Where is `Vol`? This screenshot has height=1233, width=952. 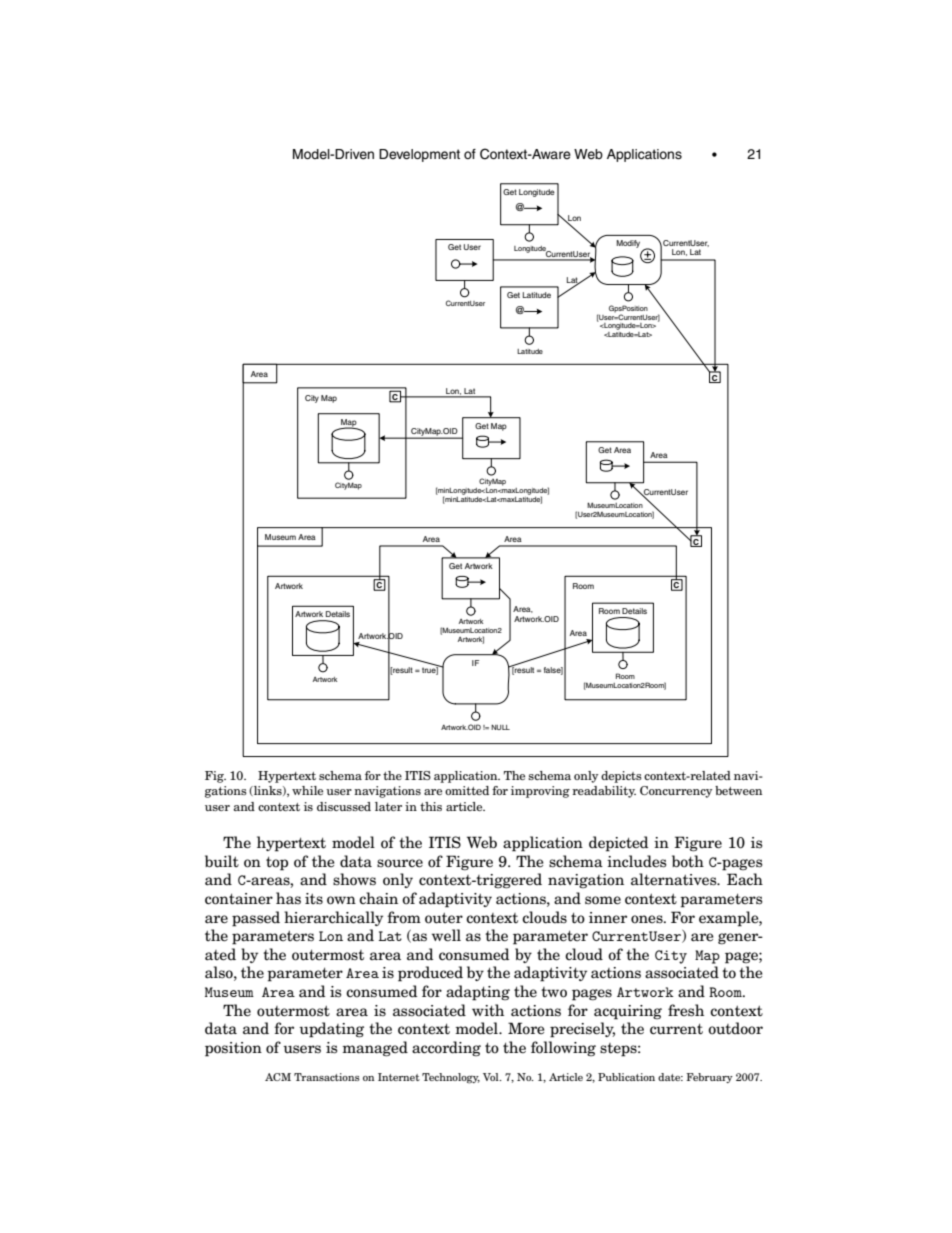 Vol is located at coordinates (492, 1077).
